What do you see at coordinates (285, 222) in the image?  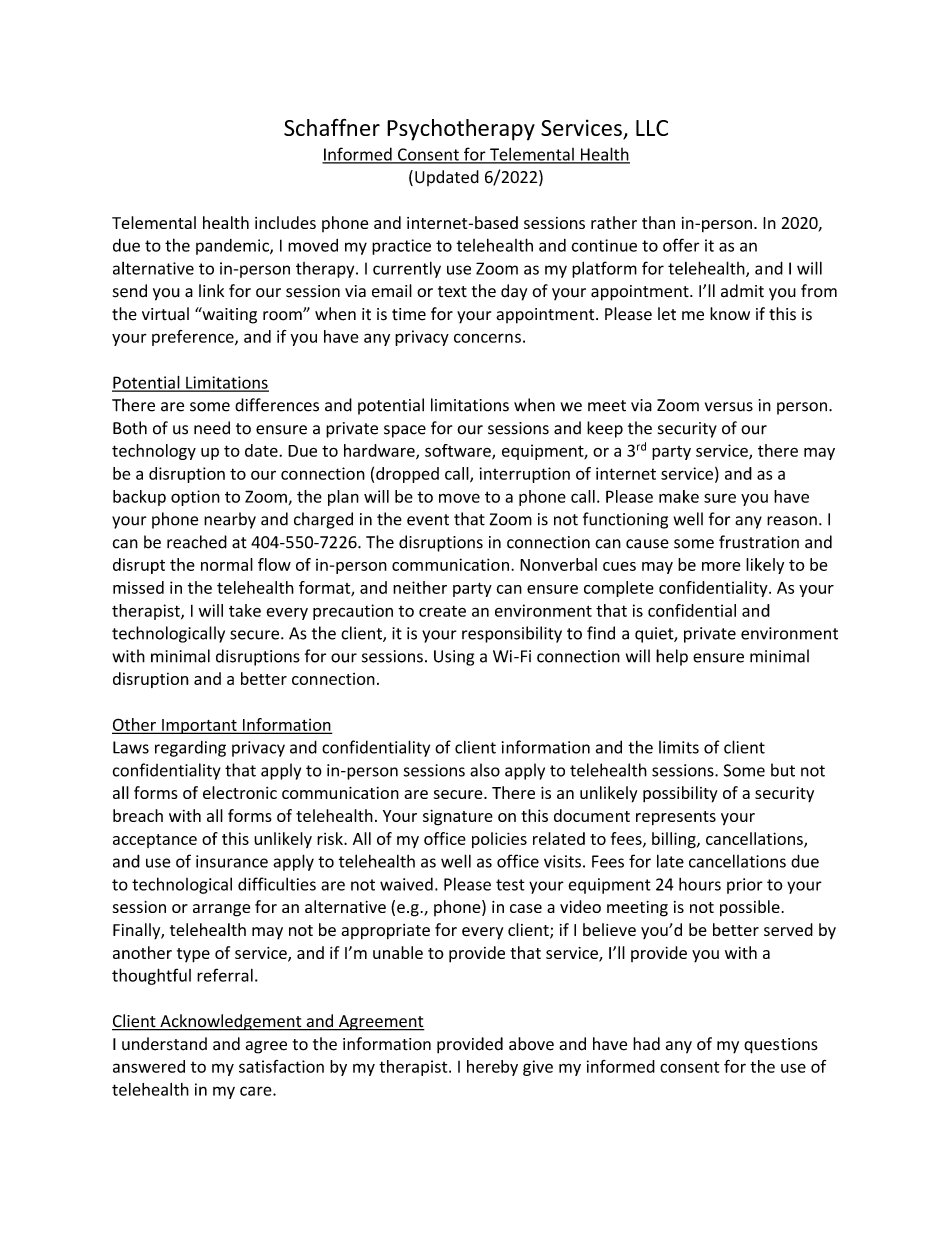 I see `includes` at bounding box center [285, 222].
